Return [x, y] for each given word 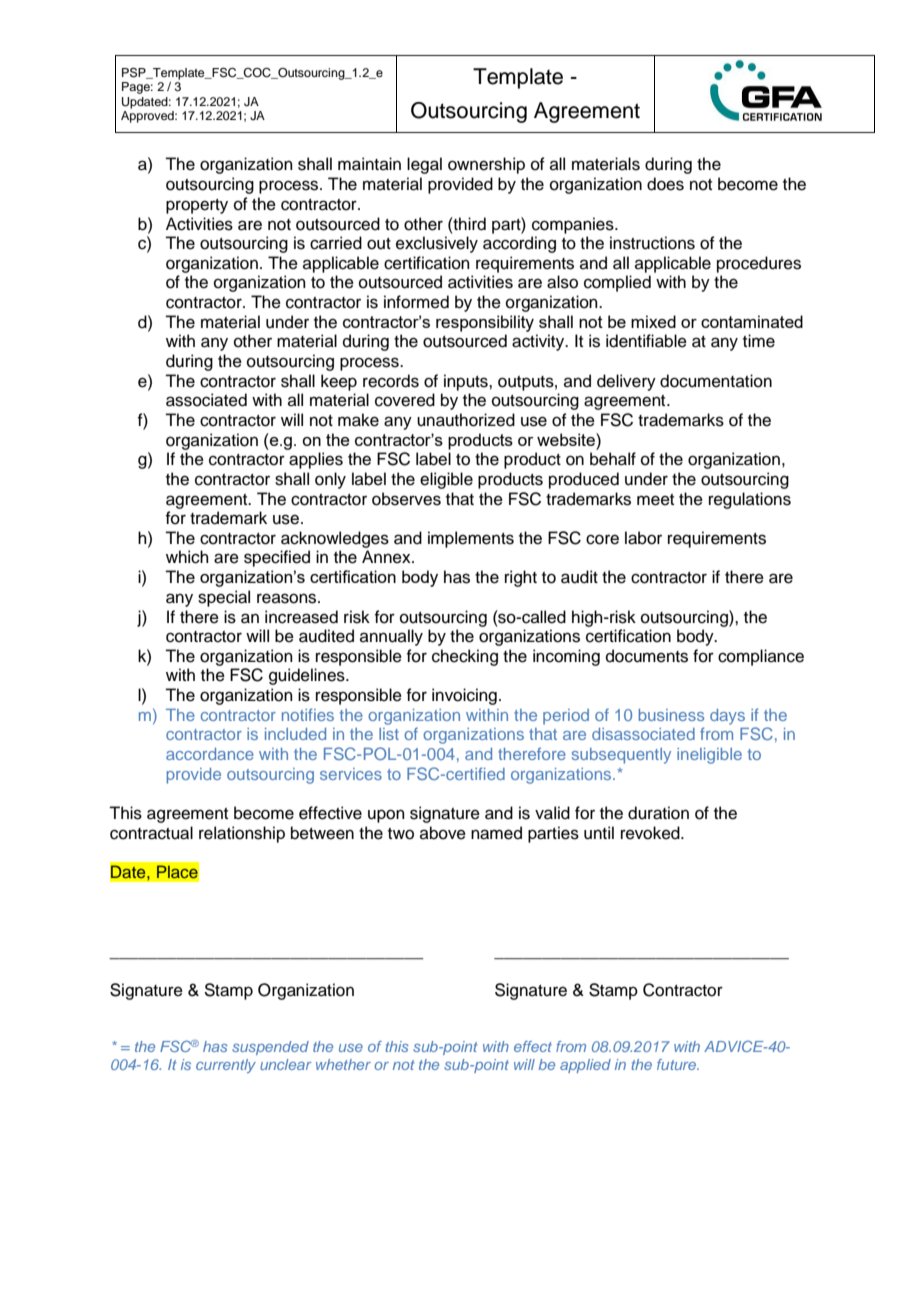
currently [226, 1066]
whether [343, 1064]
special [224, 598]
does [665, 184]
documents [647, 656]
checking [465, 657]
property [197, 206]
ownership [486, 165]
